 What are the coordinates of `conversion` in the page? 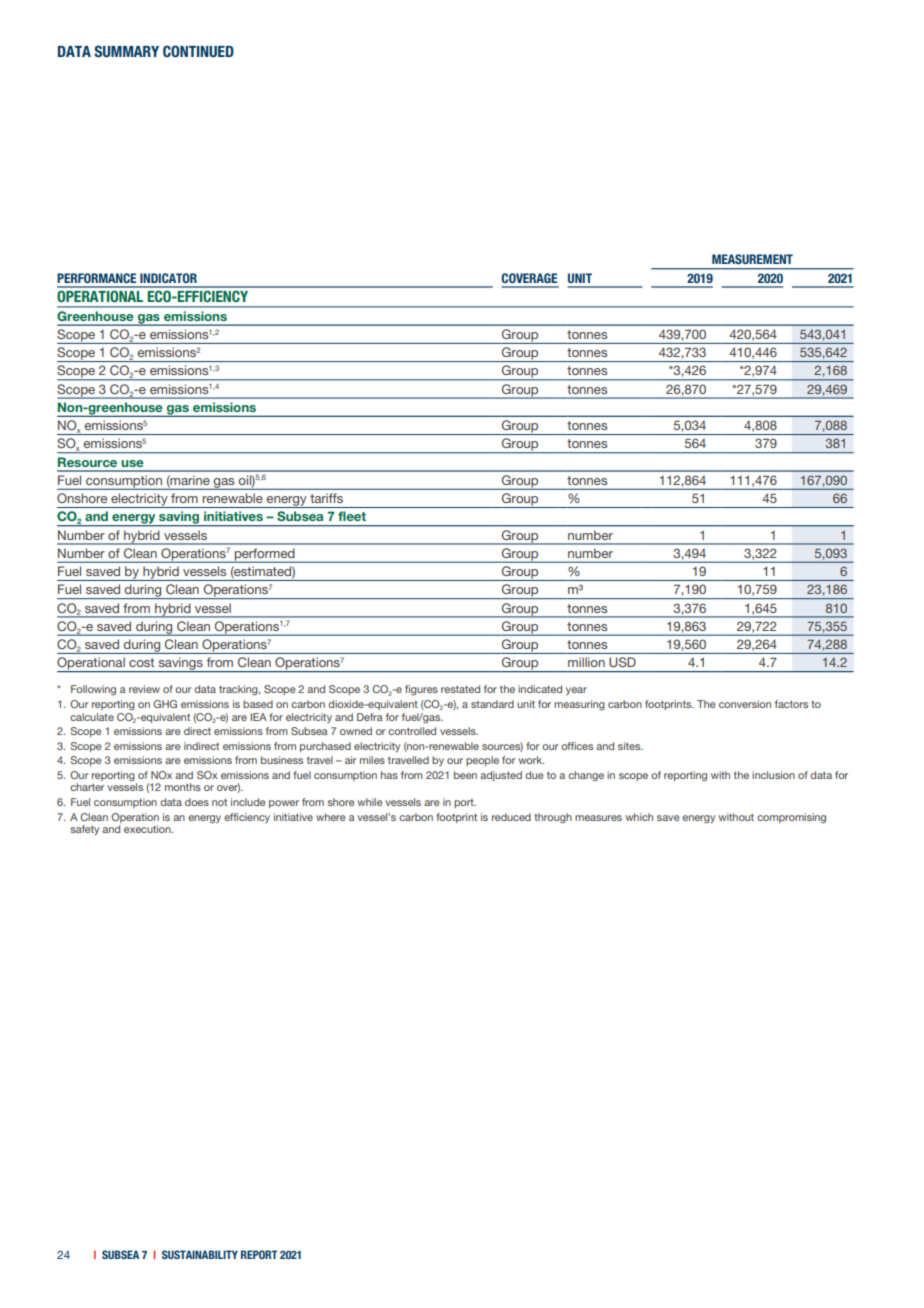 It's located at (745, 704).
